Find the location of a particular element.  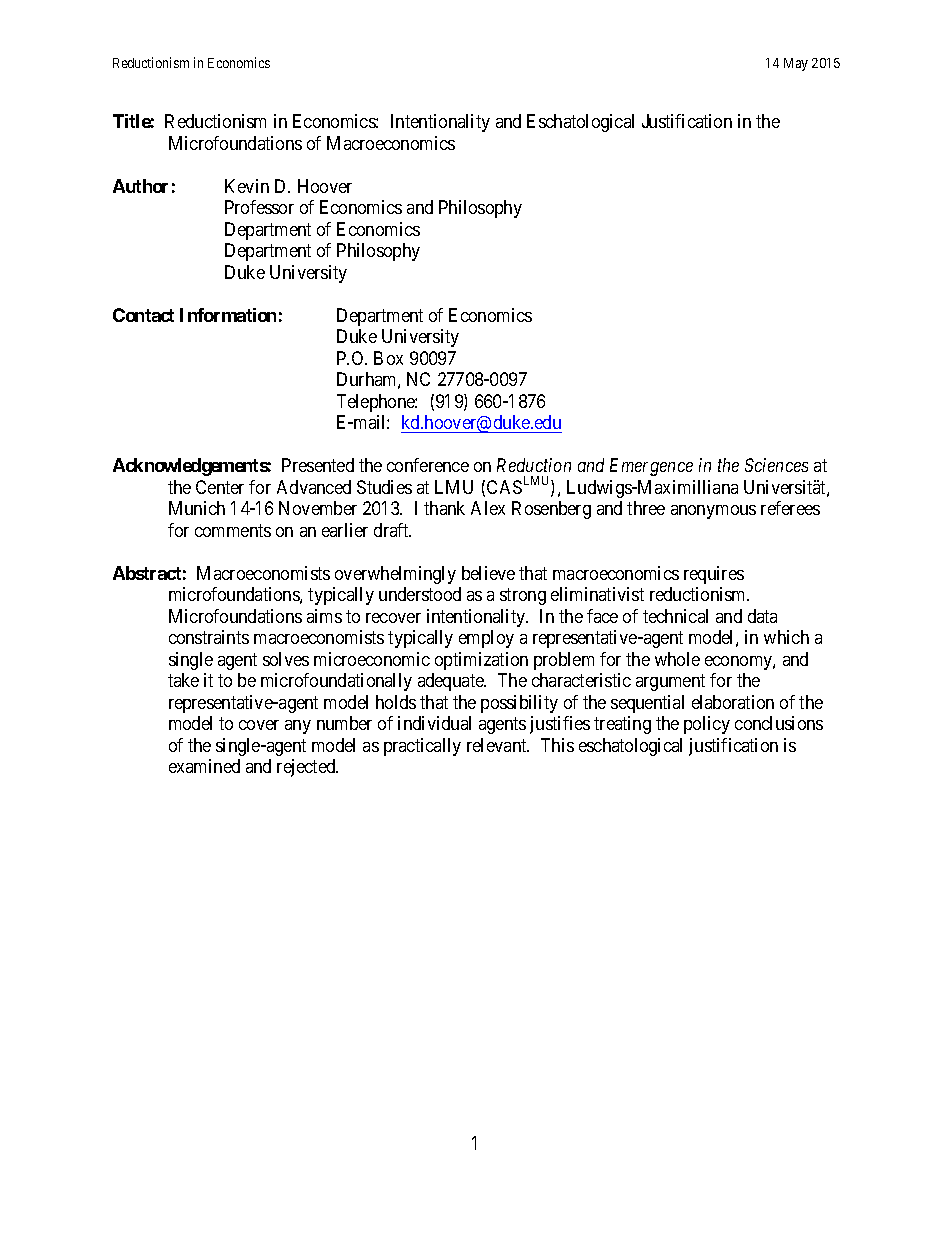

Kevin is located at coordinates (247, 186).
